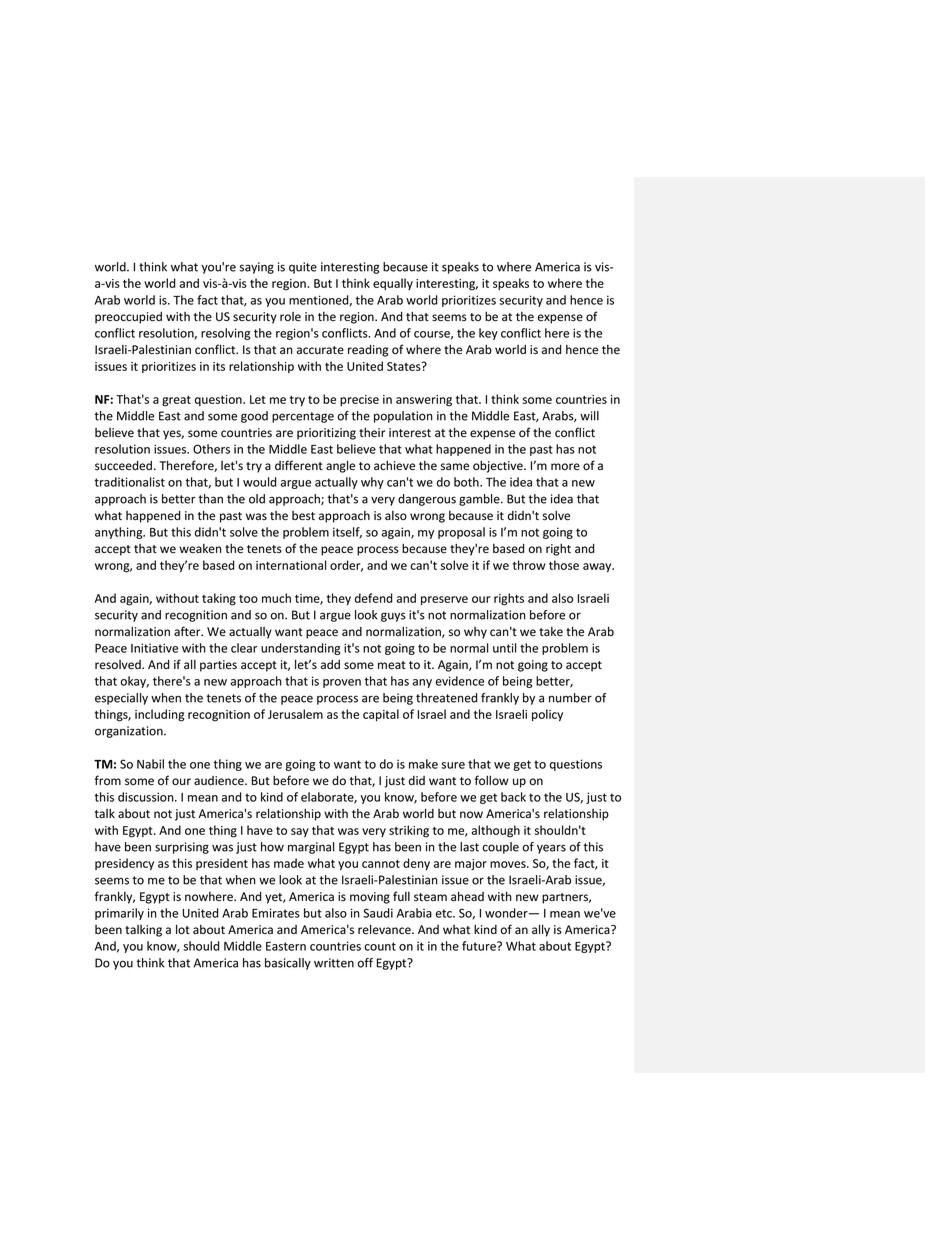 The image size is (952, 1233). I want to click on including, so click(159, 715).
